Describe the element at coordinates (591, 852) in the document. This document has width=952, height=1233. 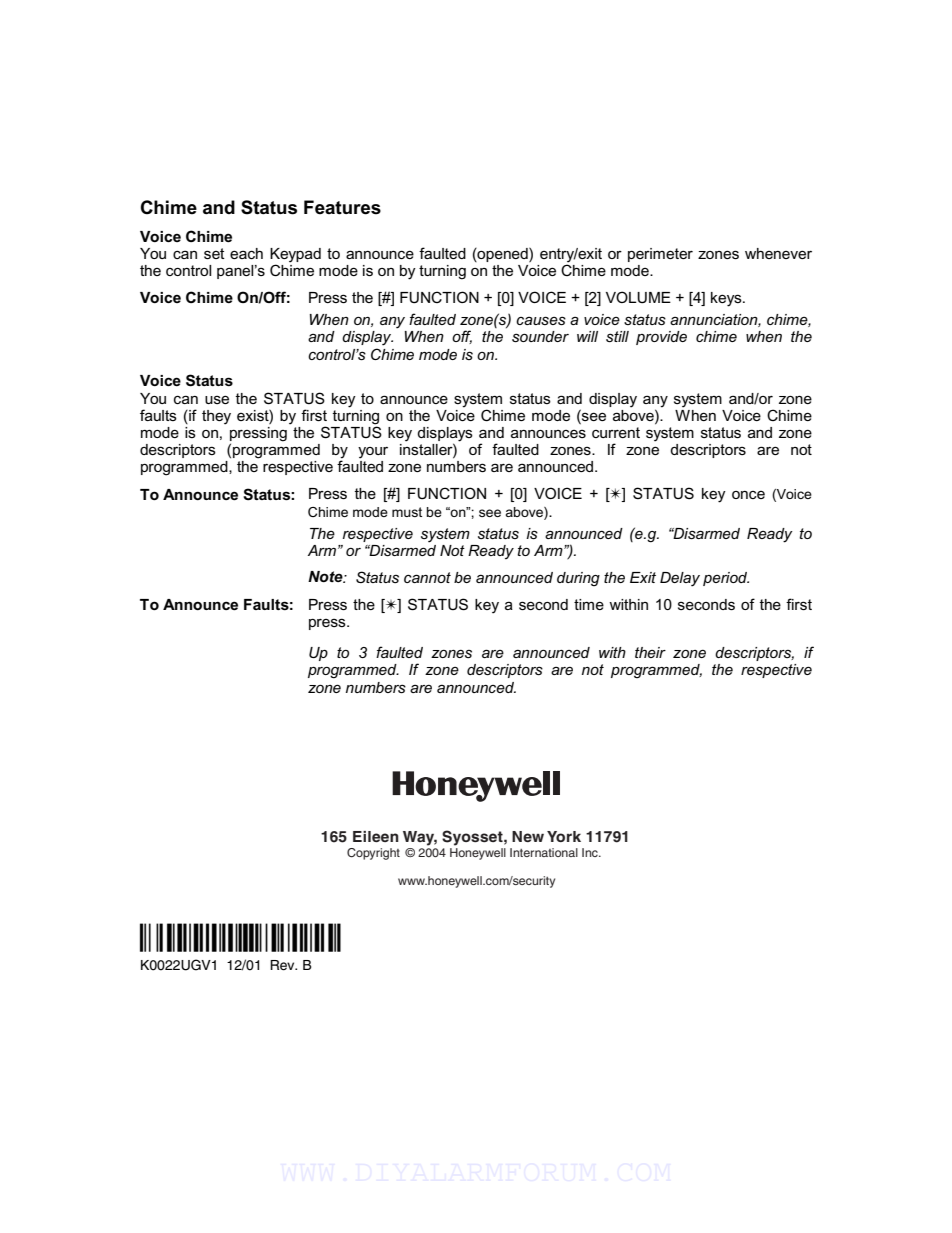
I see `Inc` at that location.
